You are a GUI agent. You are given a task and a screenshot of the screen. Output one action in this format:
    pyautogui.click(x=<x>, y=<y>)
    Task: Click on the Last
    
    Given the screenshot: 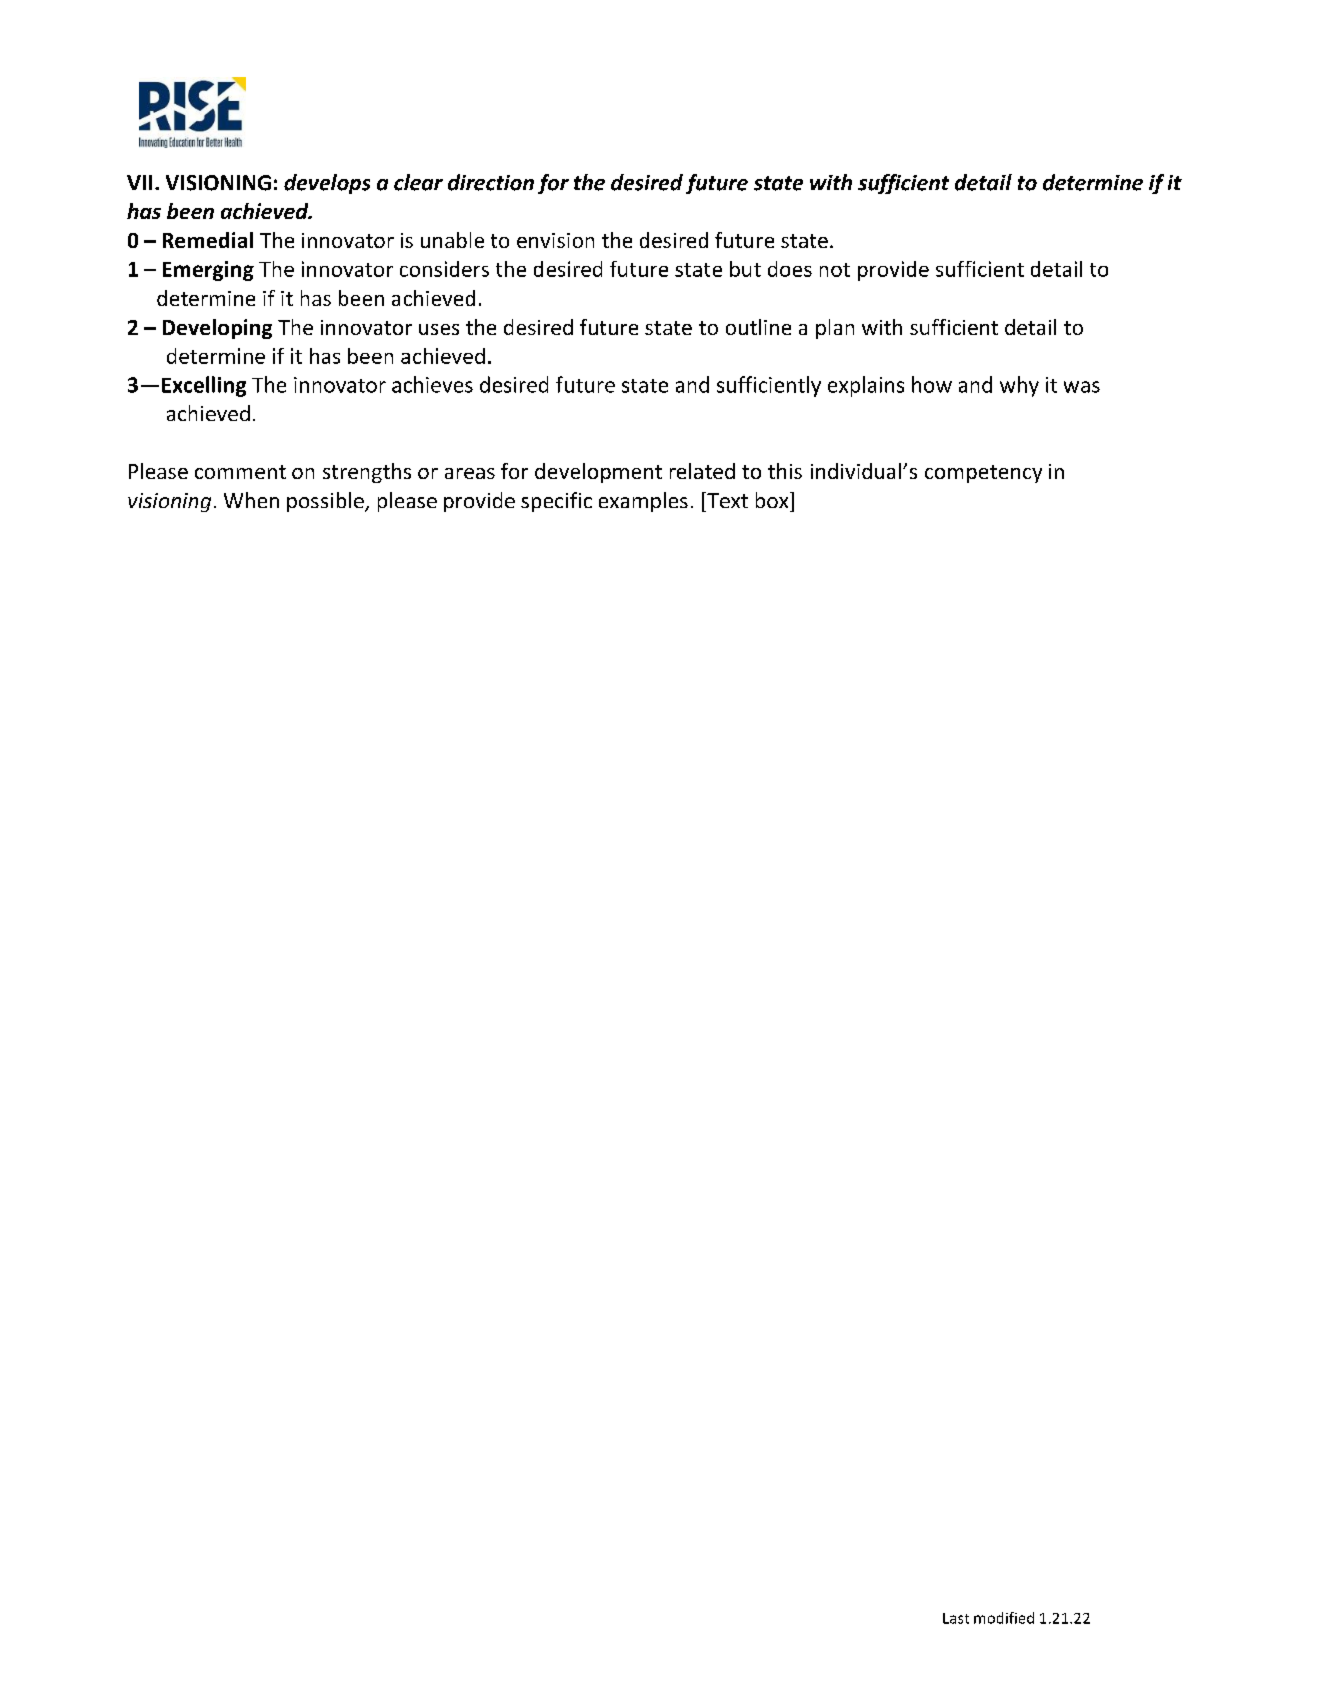 What is the action you would take?
    pyautogui.click(x=956, y=1618)
